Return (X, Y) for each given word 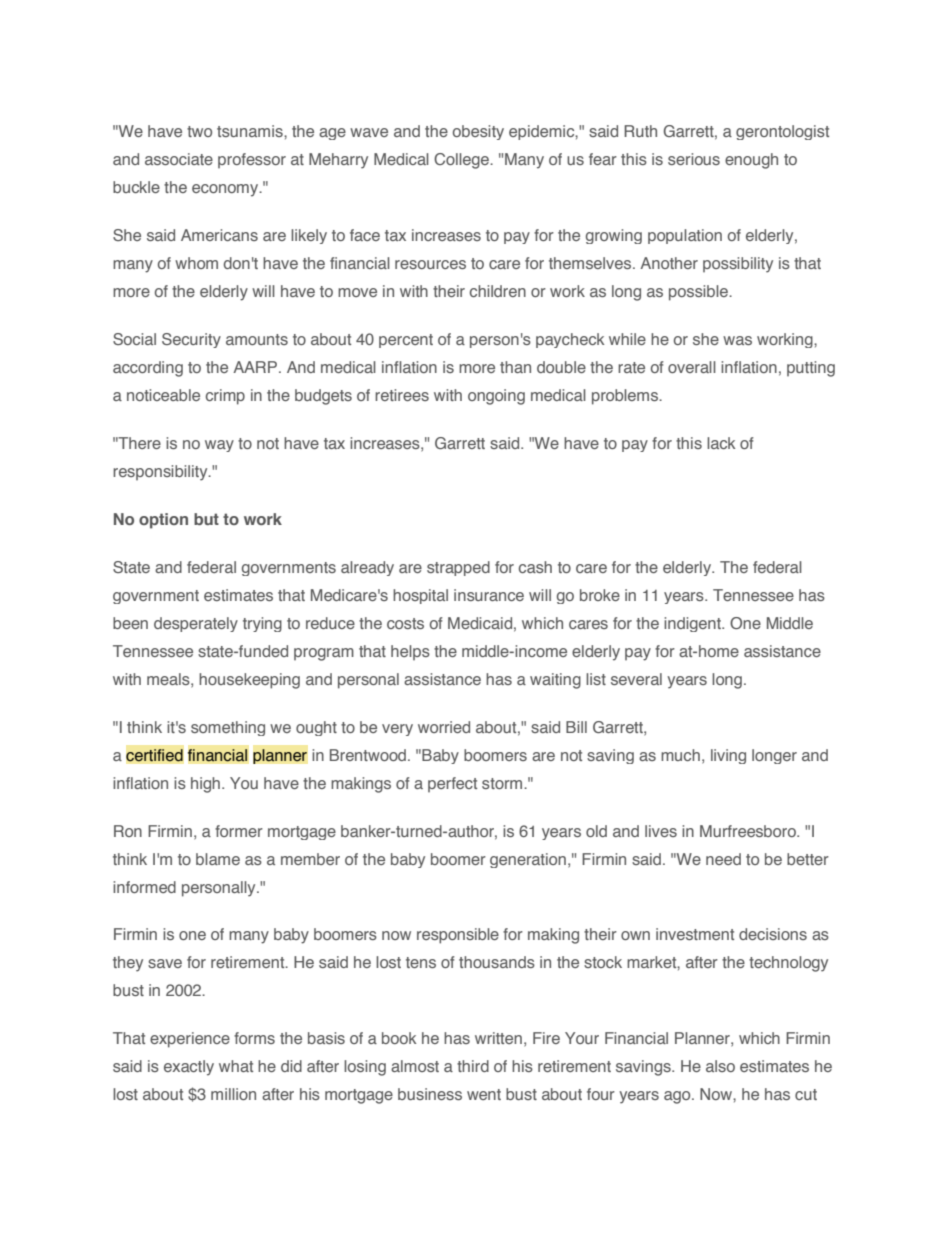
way (219, 446)
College (462, 161)
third (473, 1066)
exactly (189, 1068)
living (728, 756)
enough (751, 161)
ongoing (496, 397)
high (205, 785)
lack (721, 443)
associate (179, 159)
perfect (452, 784)
